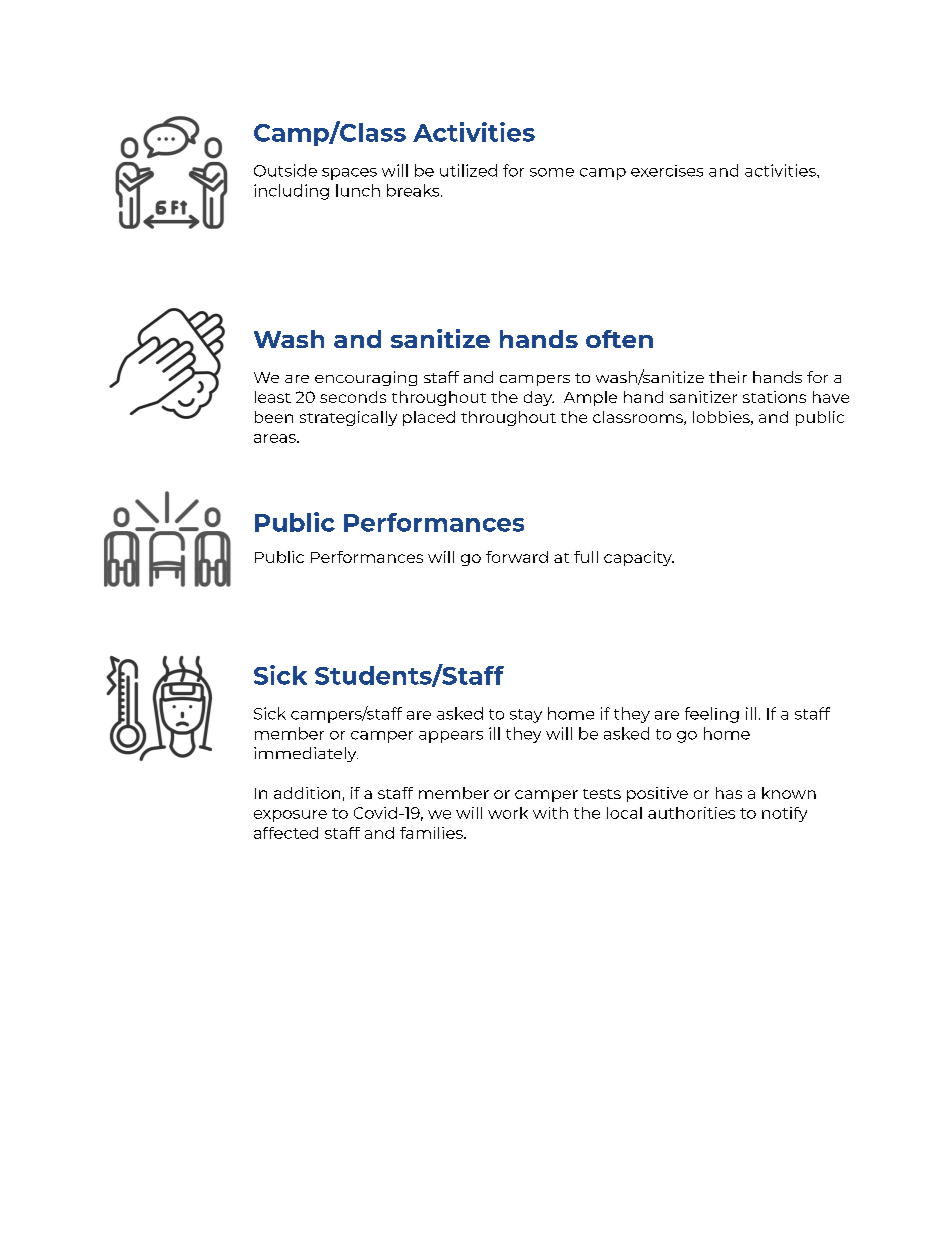 The height and width of the screenshot is (1233, 952). I want to click on stations, so click(774, 397).
